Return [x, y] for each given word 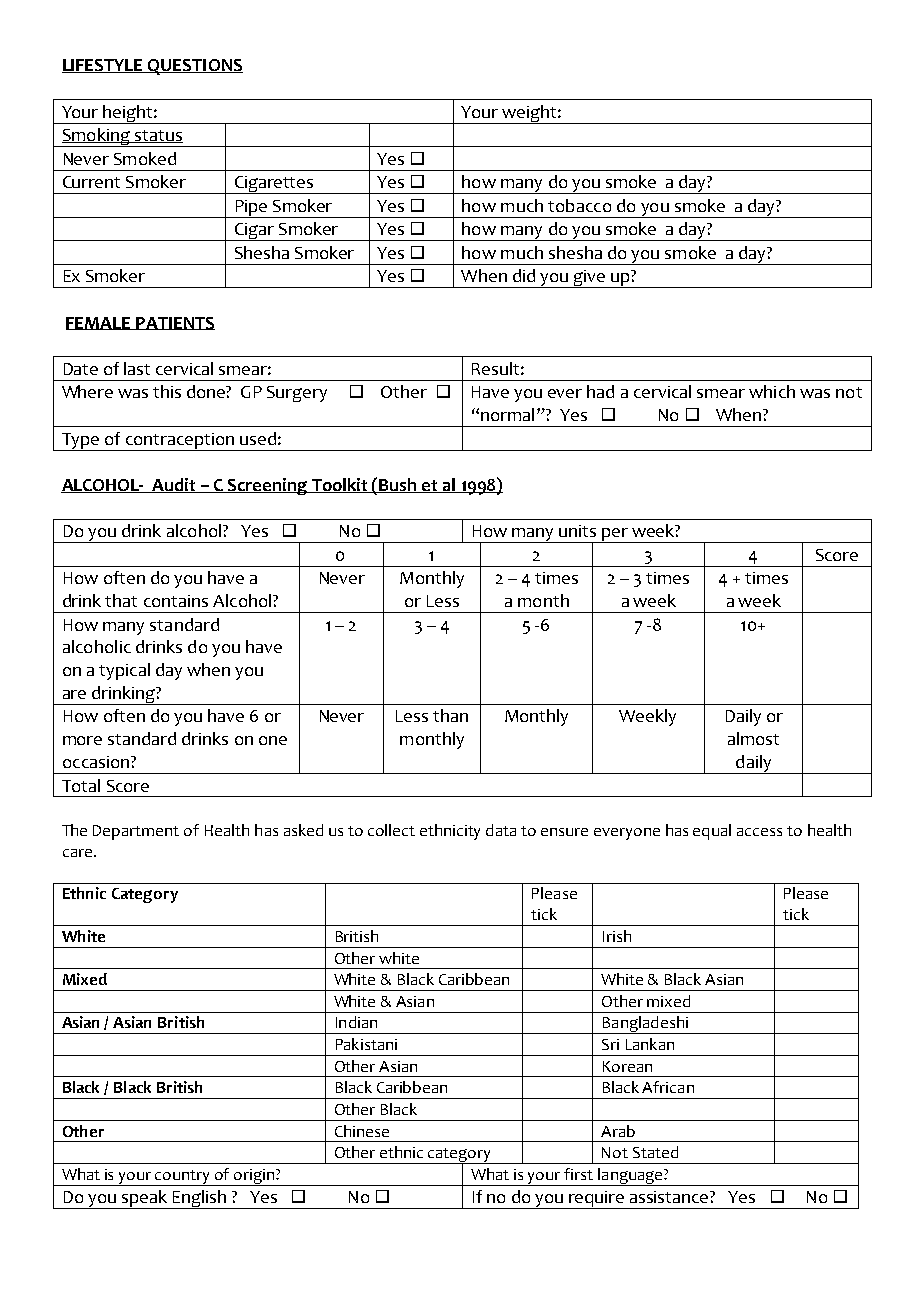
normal [507, 414]
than [450, 715]
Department [136, 832]
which [772, 391]
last [137, 368]
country [183, 1178]
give [590, 279]
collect [391, 830]
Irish [617, 936]
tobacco [579, 205]
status [158, 136]
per [615, 535]
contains [176, 601]
